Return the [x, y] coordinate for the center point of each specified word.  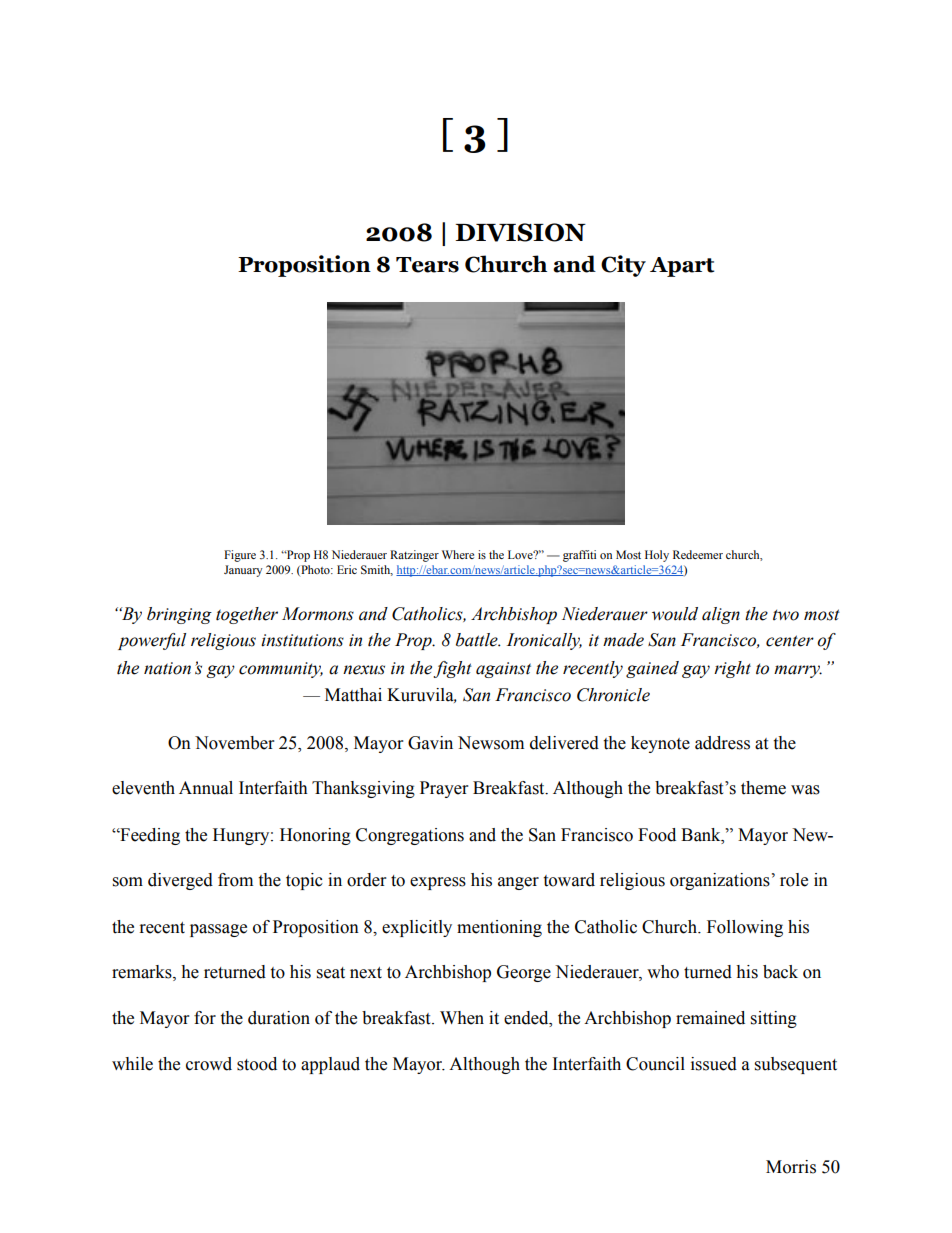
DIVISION [520, 232]
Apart [682, 267]
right [732, 669]
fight [452, 669]
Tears [427, 265]
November [234, 743]
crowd [209, 1064]
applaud [330, 1065]
